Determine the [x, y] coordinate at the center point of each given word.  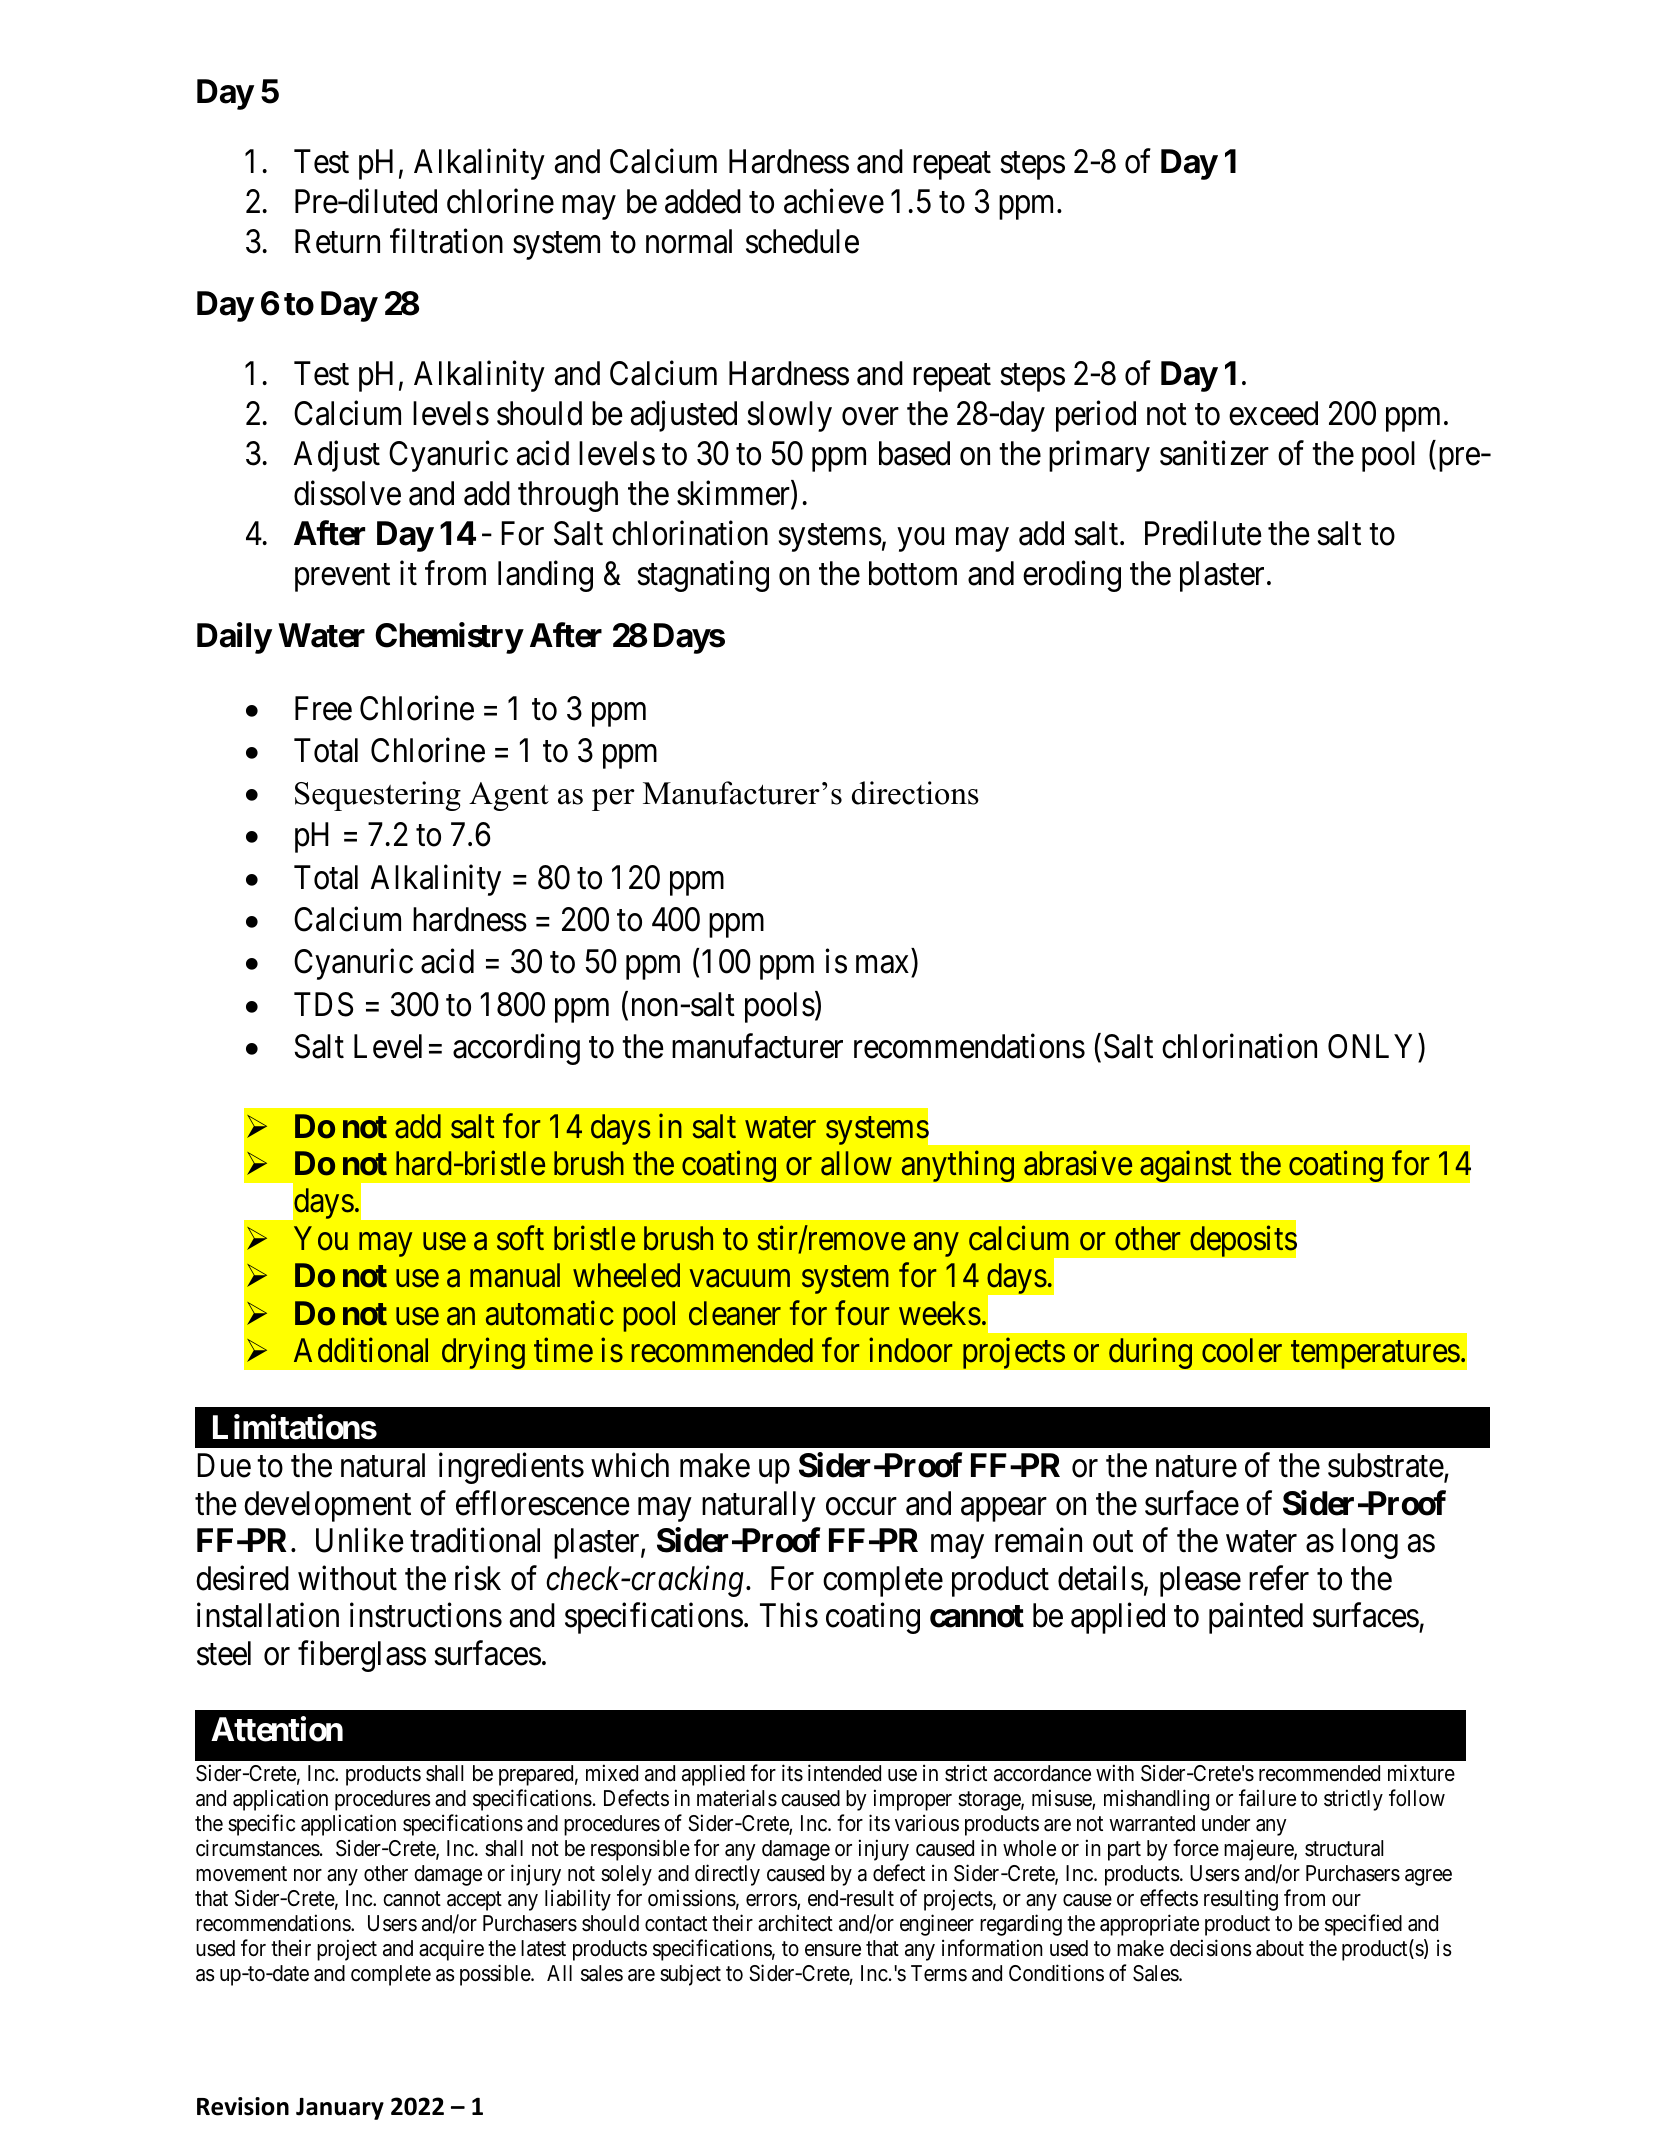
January [340, 2109]
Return [337, 242]
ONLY [1370, 1046]
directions [915, 793]
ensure [833, 1950]
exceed [1273, 413]
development [327, 1506]
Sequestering [378, 796]
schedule [802, 241]
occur [861, 1507]
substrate [1386, 1465]
